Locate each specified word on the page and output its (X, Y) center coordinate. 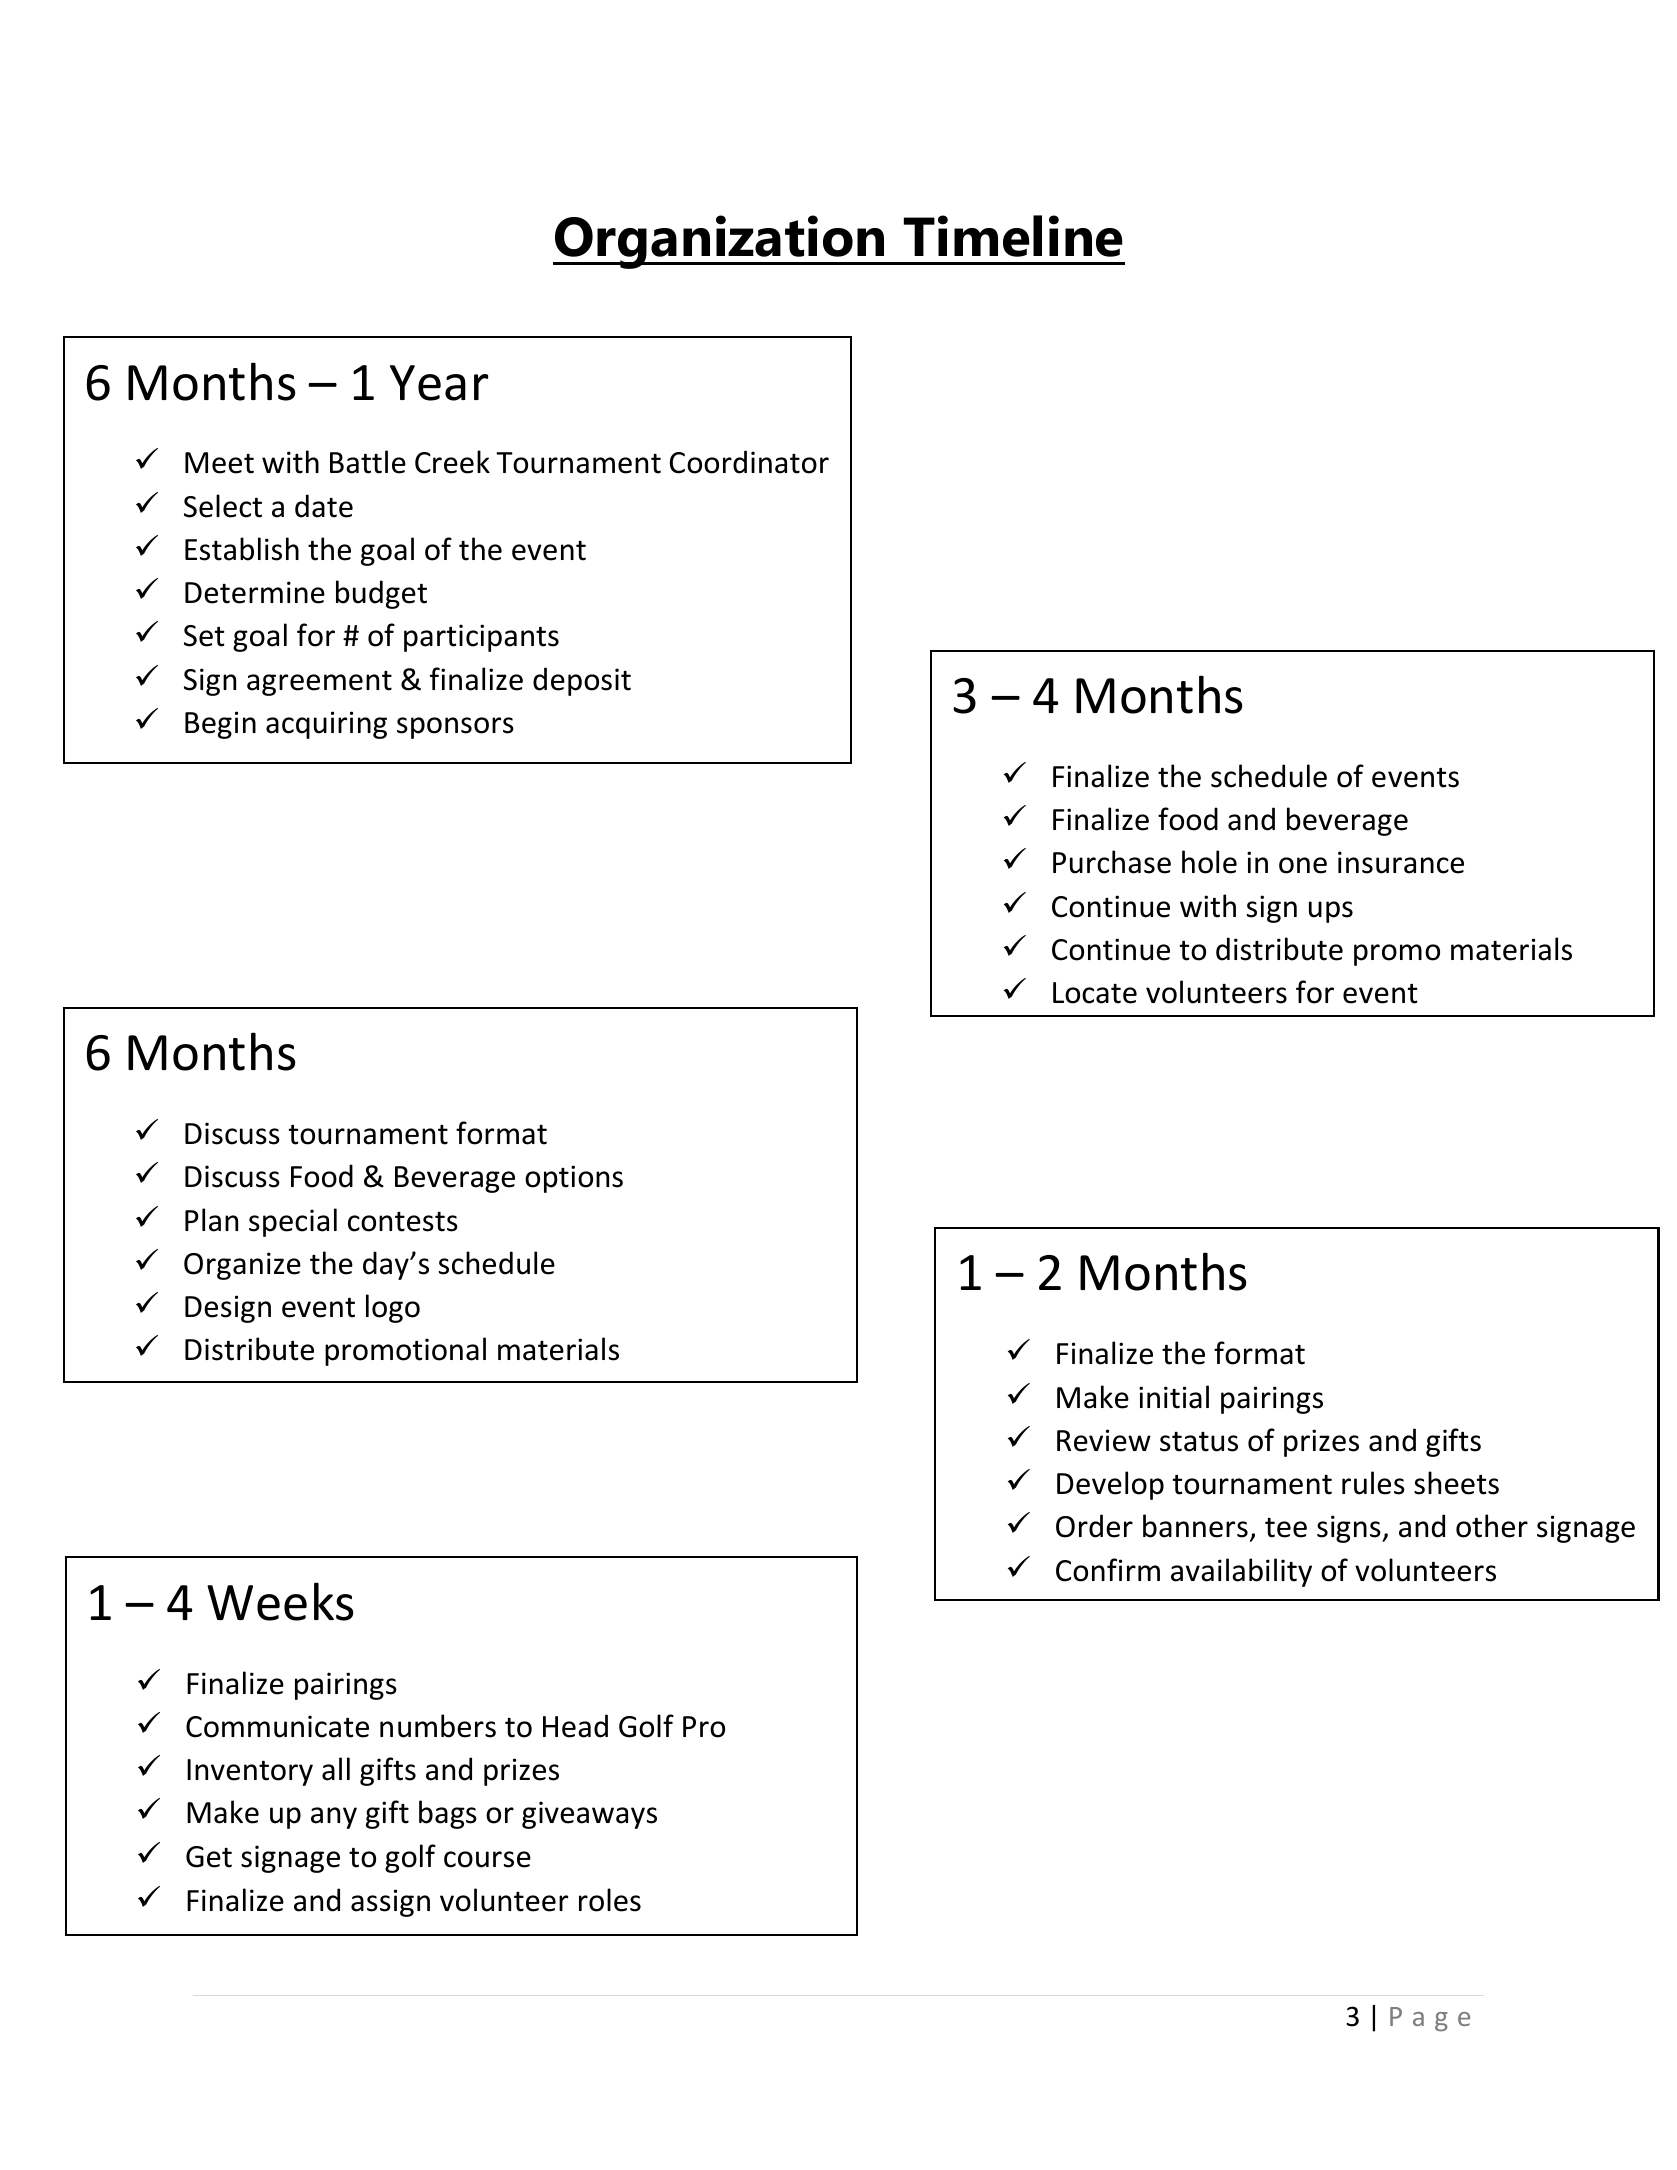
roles (610, 1900)
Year (439, 383)
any (334, 1818)
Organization (720, 242)
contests (403, 1222)
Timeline (1013, 236)
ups (1331, 912)
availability (1241, 1572)
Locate (1095, 993)
